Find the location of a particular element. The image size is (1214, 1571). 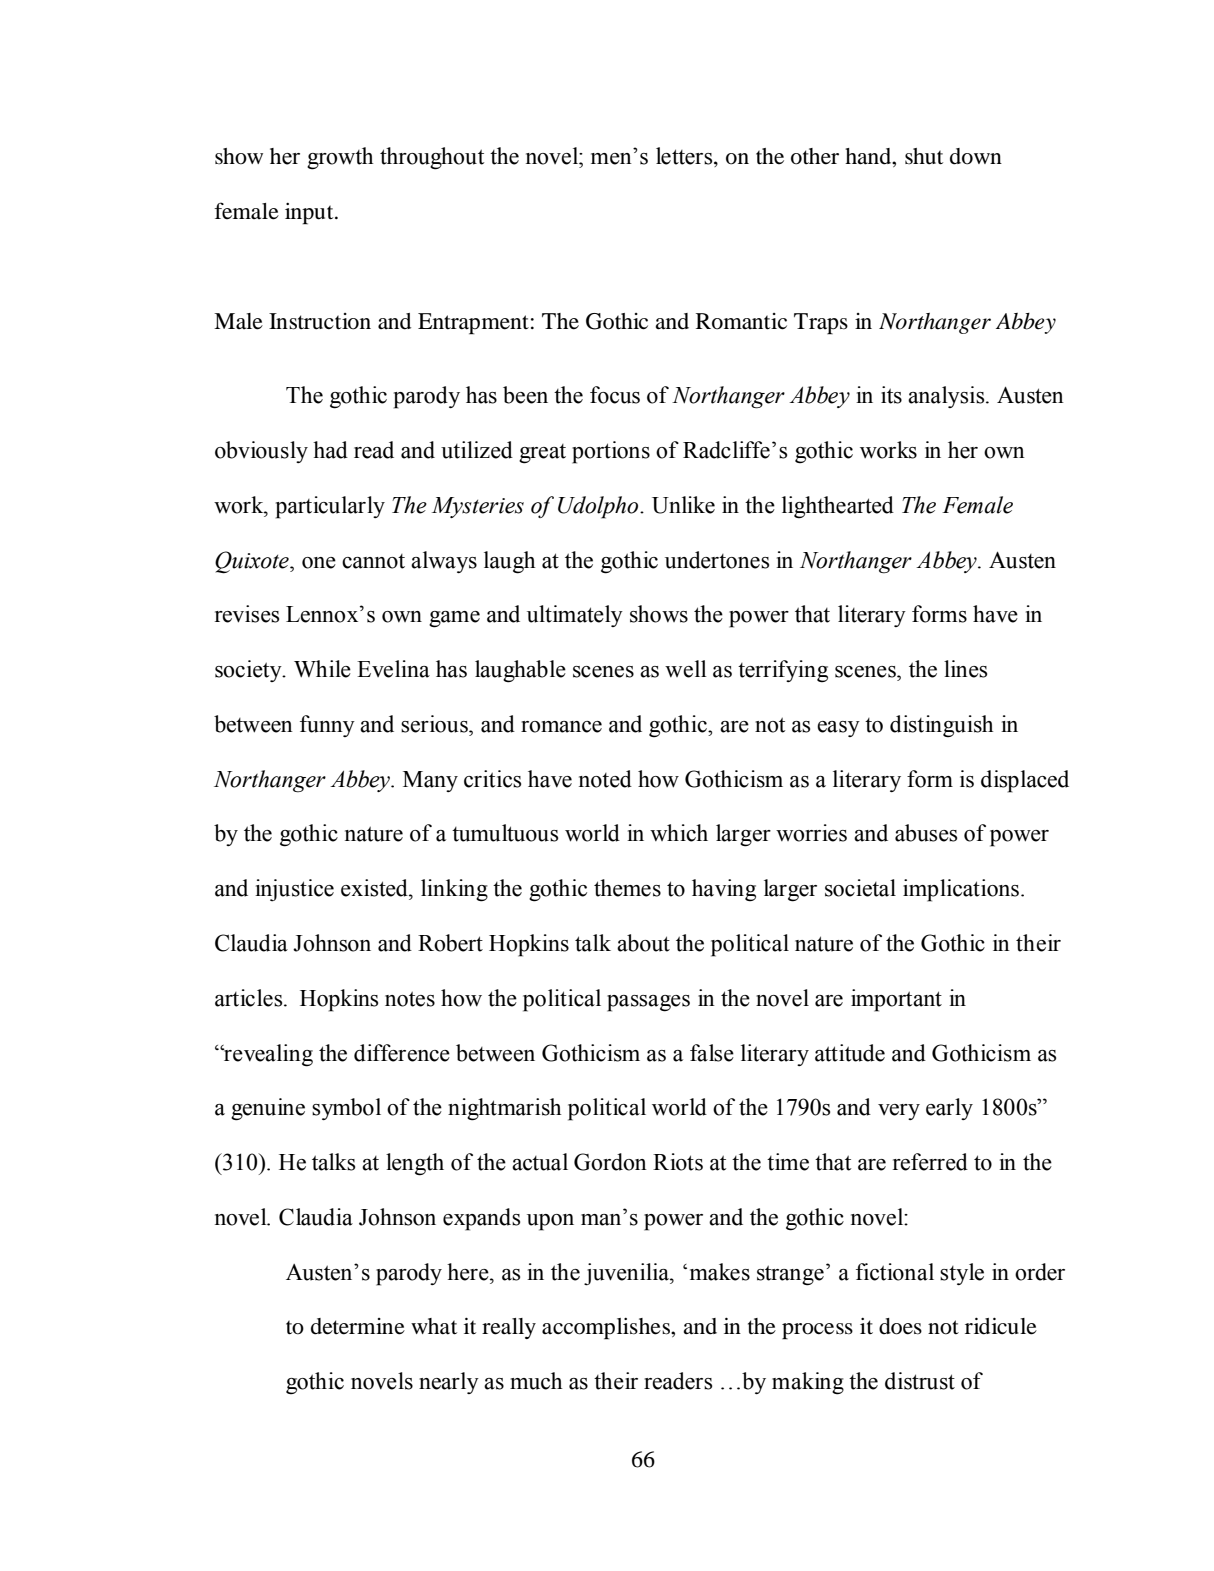

portions is located at coordinates (611, 452).
